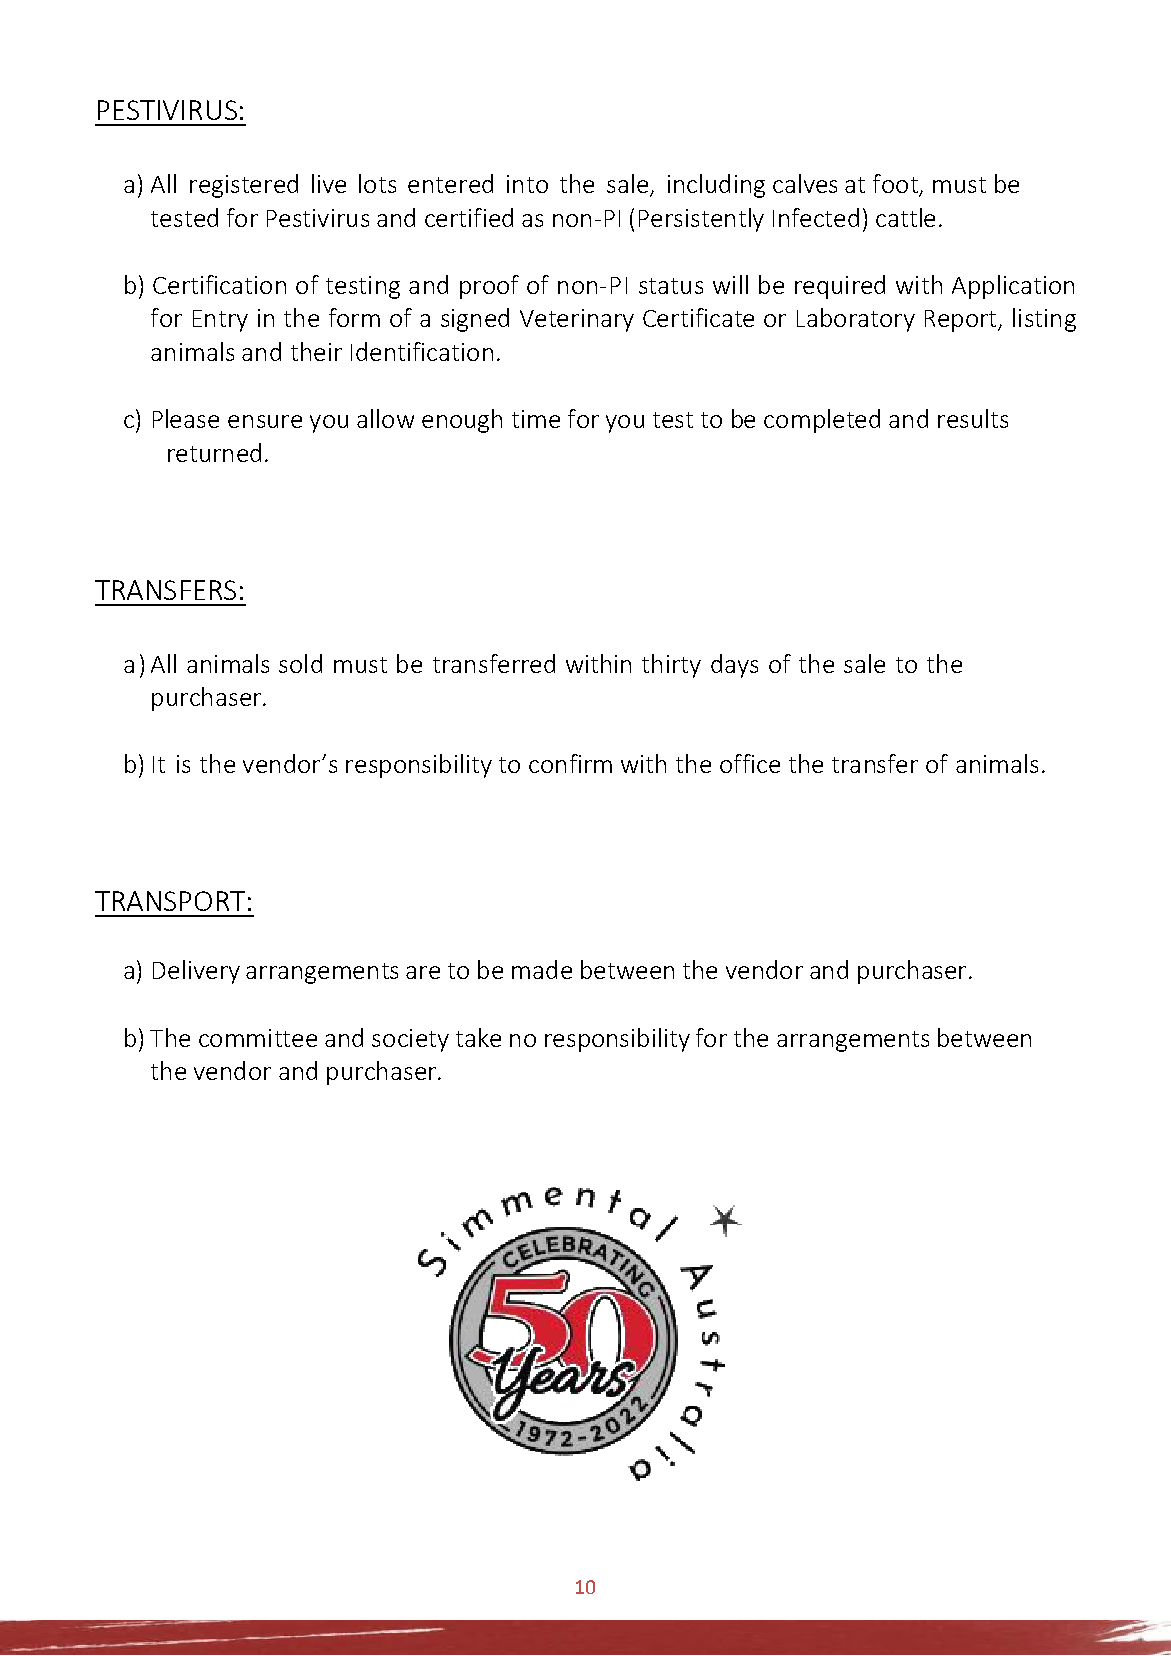  I want to click on Report, so click(962, 321).
